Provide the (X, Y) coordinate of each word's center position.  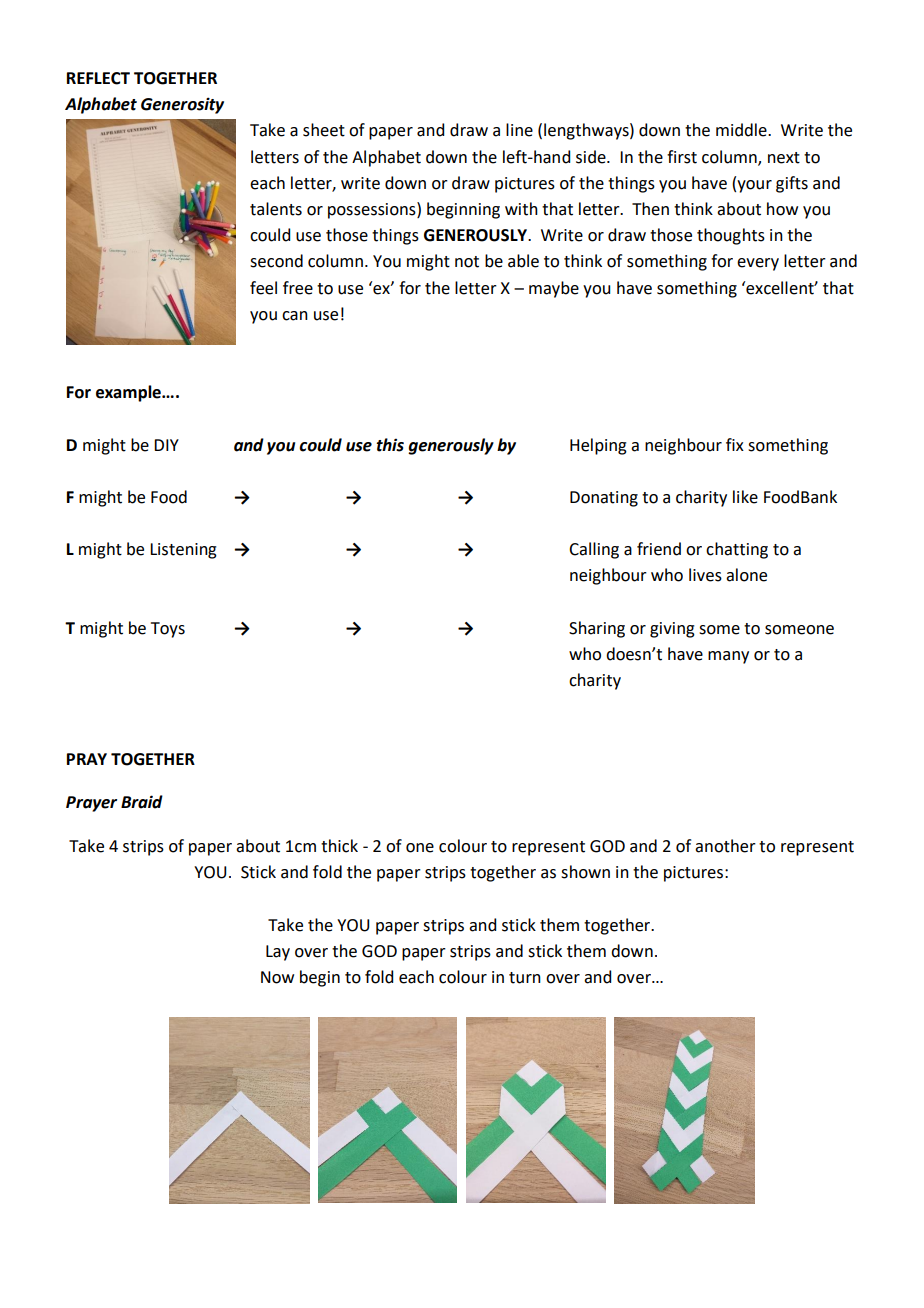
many (728, 657)
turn (525, 978)
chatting (737, 550)
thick (339, 846)
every (758, 264)
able (523, 261)
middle (742, 130)
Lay (278, 953)
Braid (142, 802)
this (390, 445)
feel (263, 288)
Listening (183, 551)
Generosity (182, 105)
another (725, 846)
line (519, 130)
